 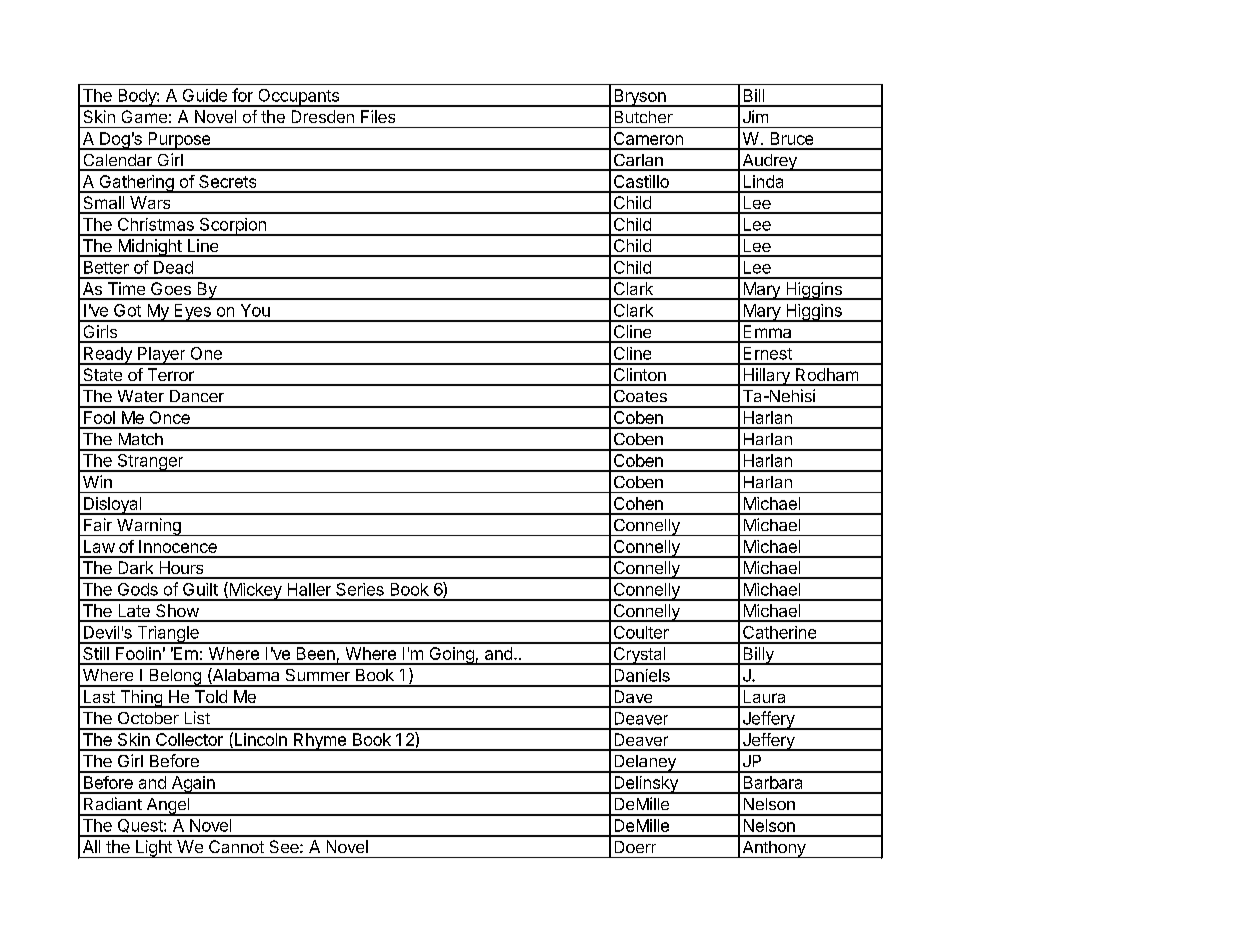 What do you see at coordinates (319, 742) in the page?
I see `Rhyme` at bounding box center [319, 742].
